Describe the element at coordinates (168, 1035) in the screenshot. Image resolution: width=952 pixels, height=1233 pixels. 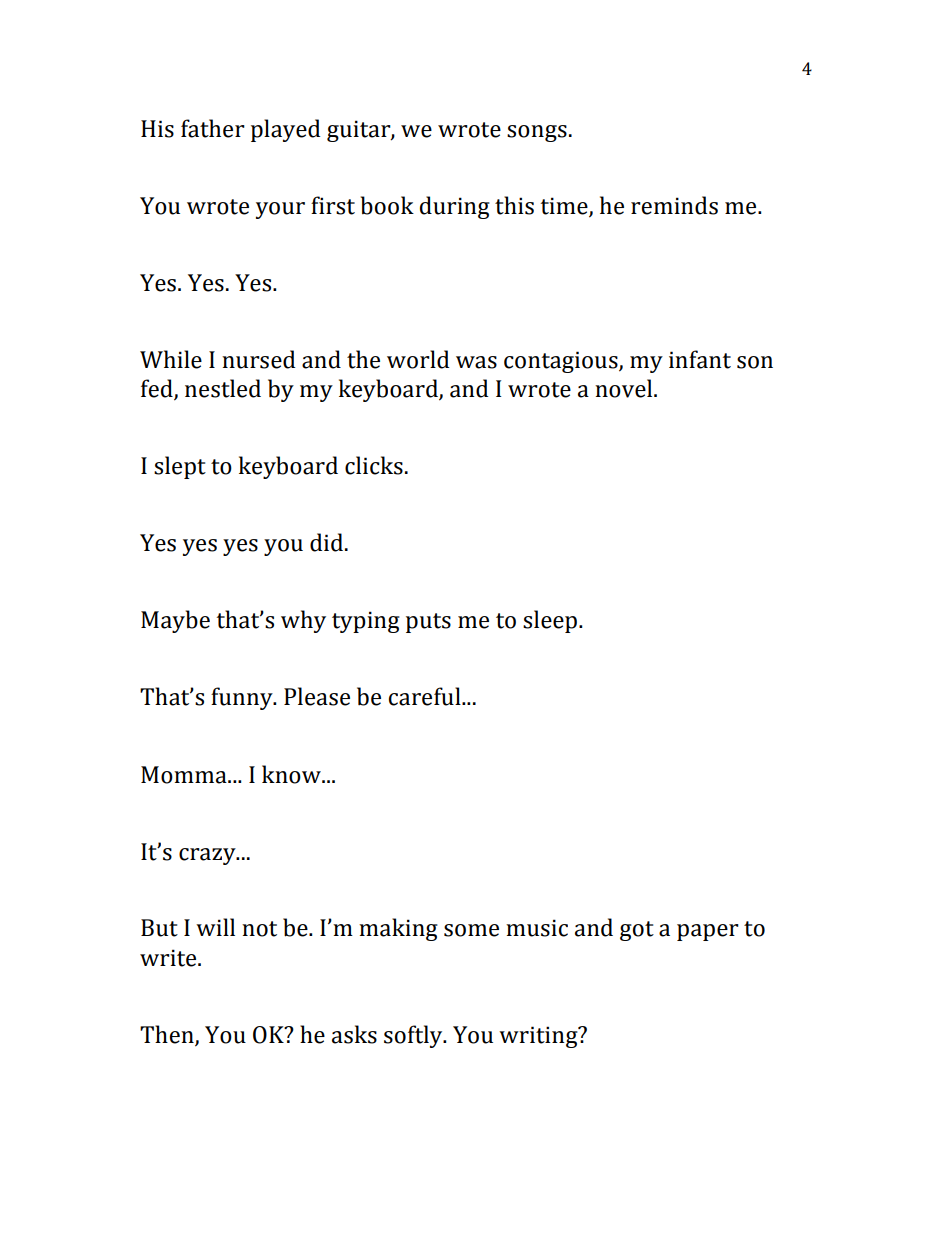
I see `Then` at that location.
